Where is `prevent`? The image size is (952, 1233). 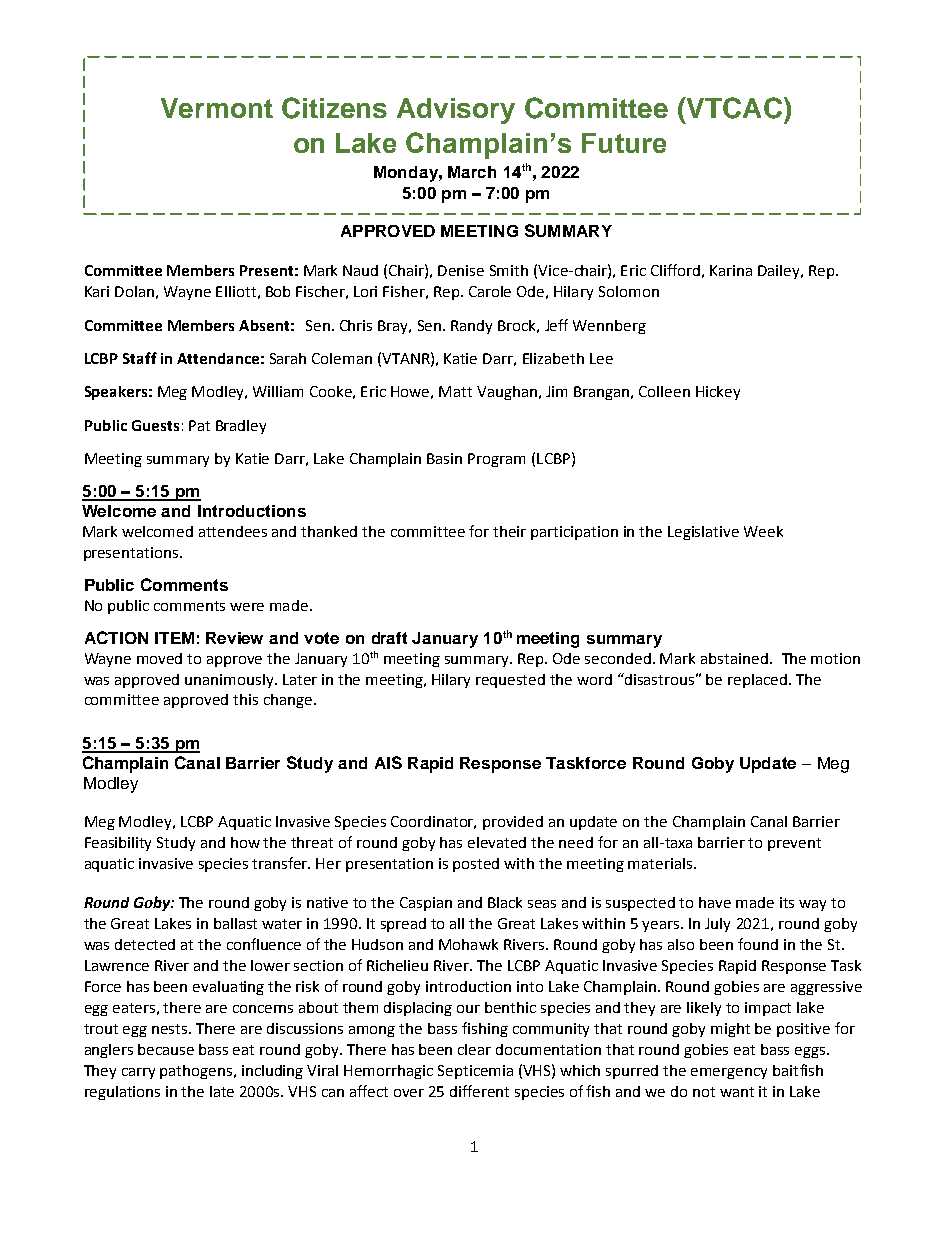
prevent is located at coordinates (794, 844).
